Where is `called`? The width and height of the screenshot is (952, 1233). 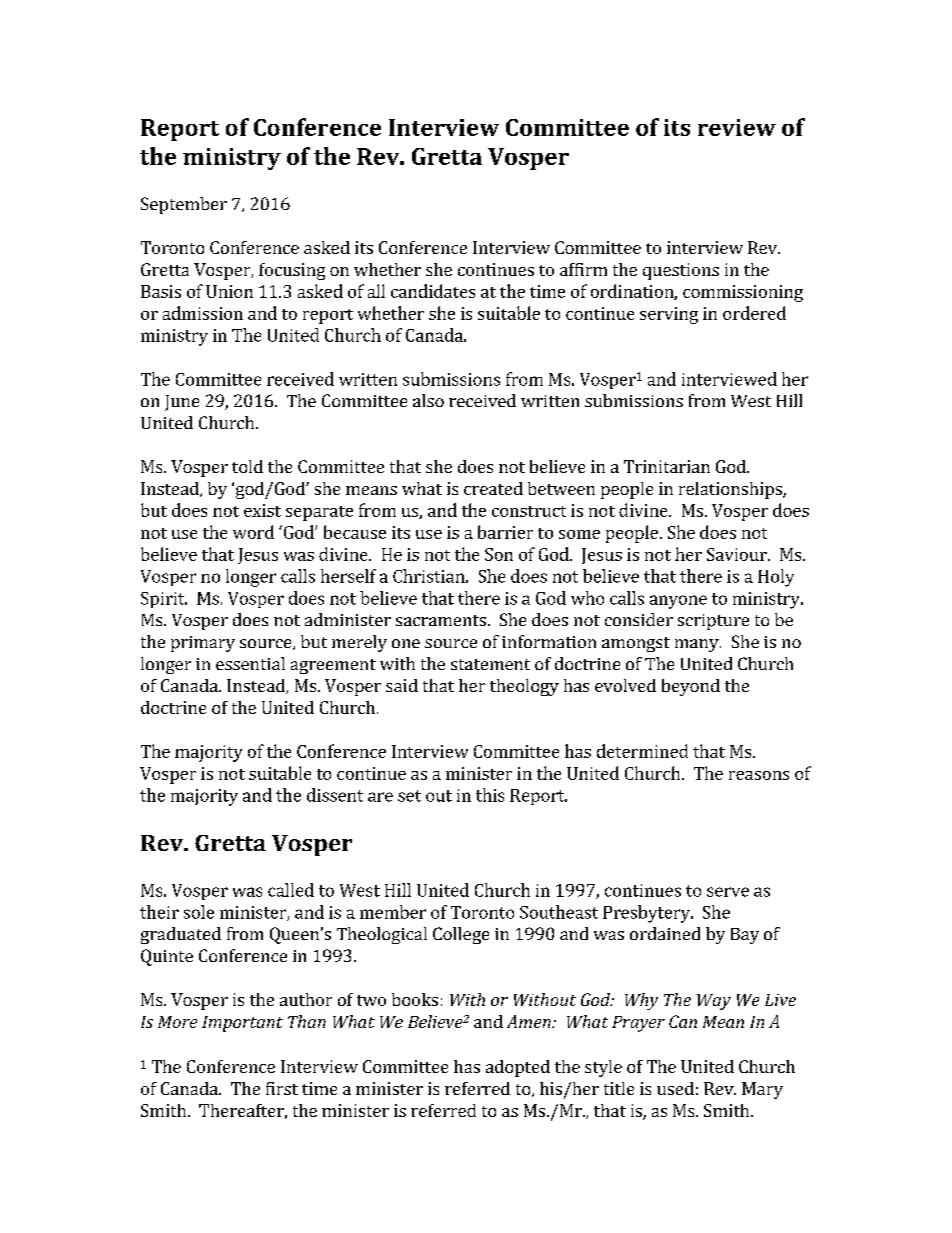
called is located at coordinates (291, 890).
